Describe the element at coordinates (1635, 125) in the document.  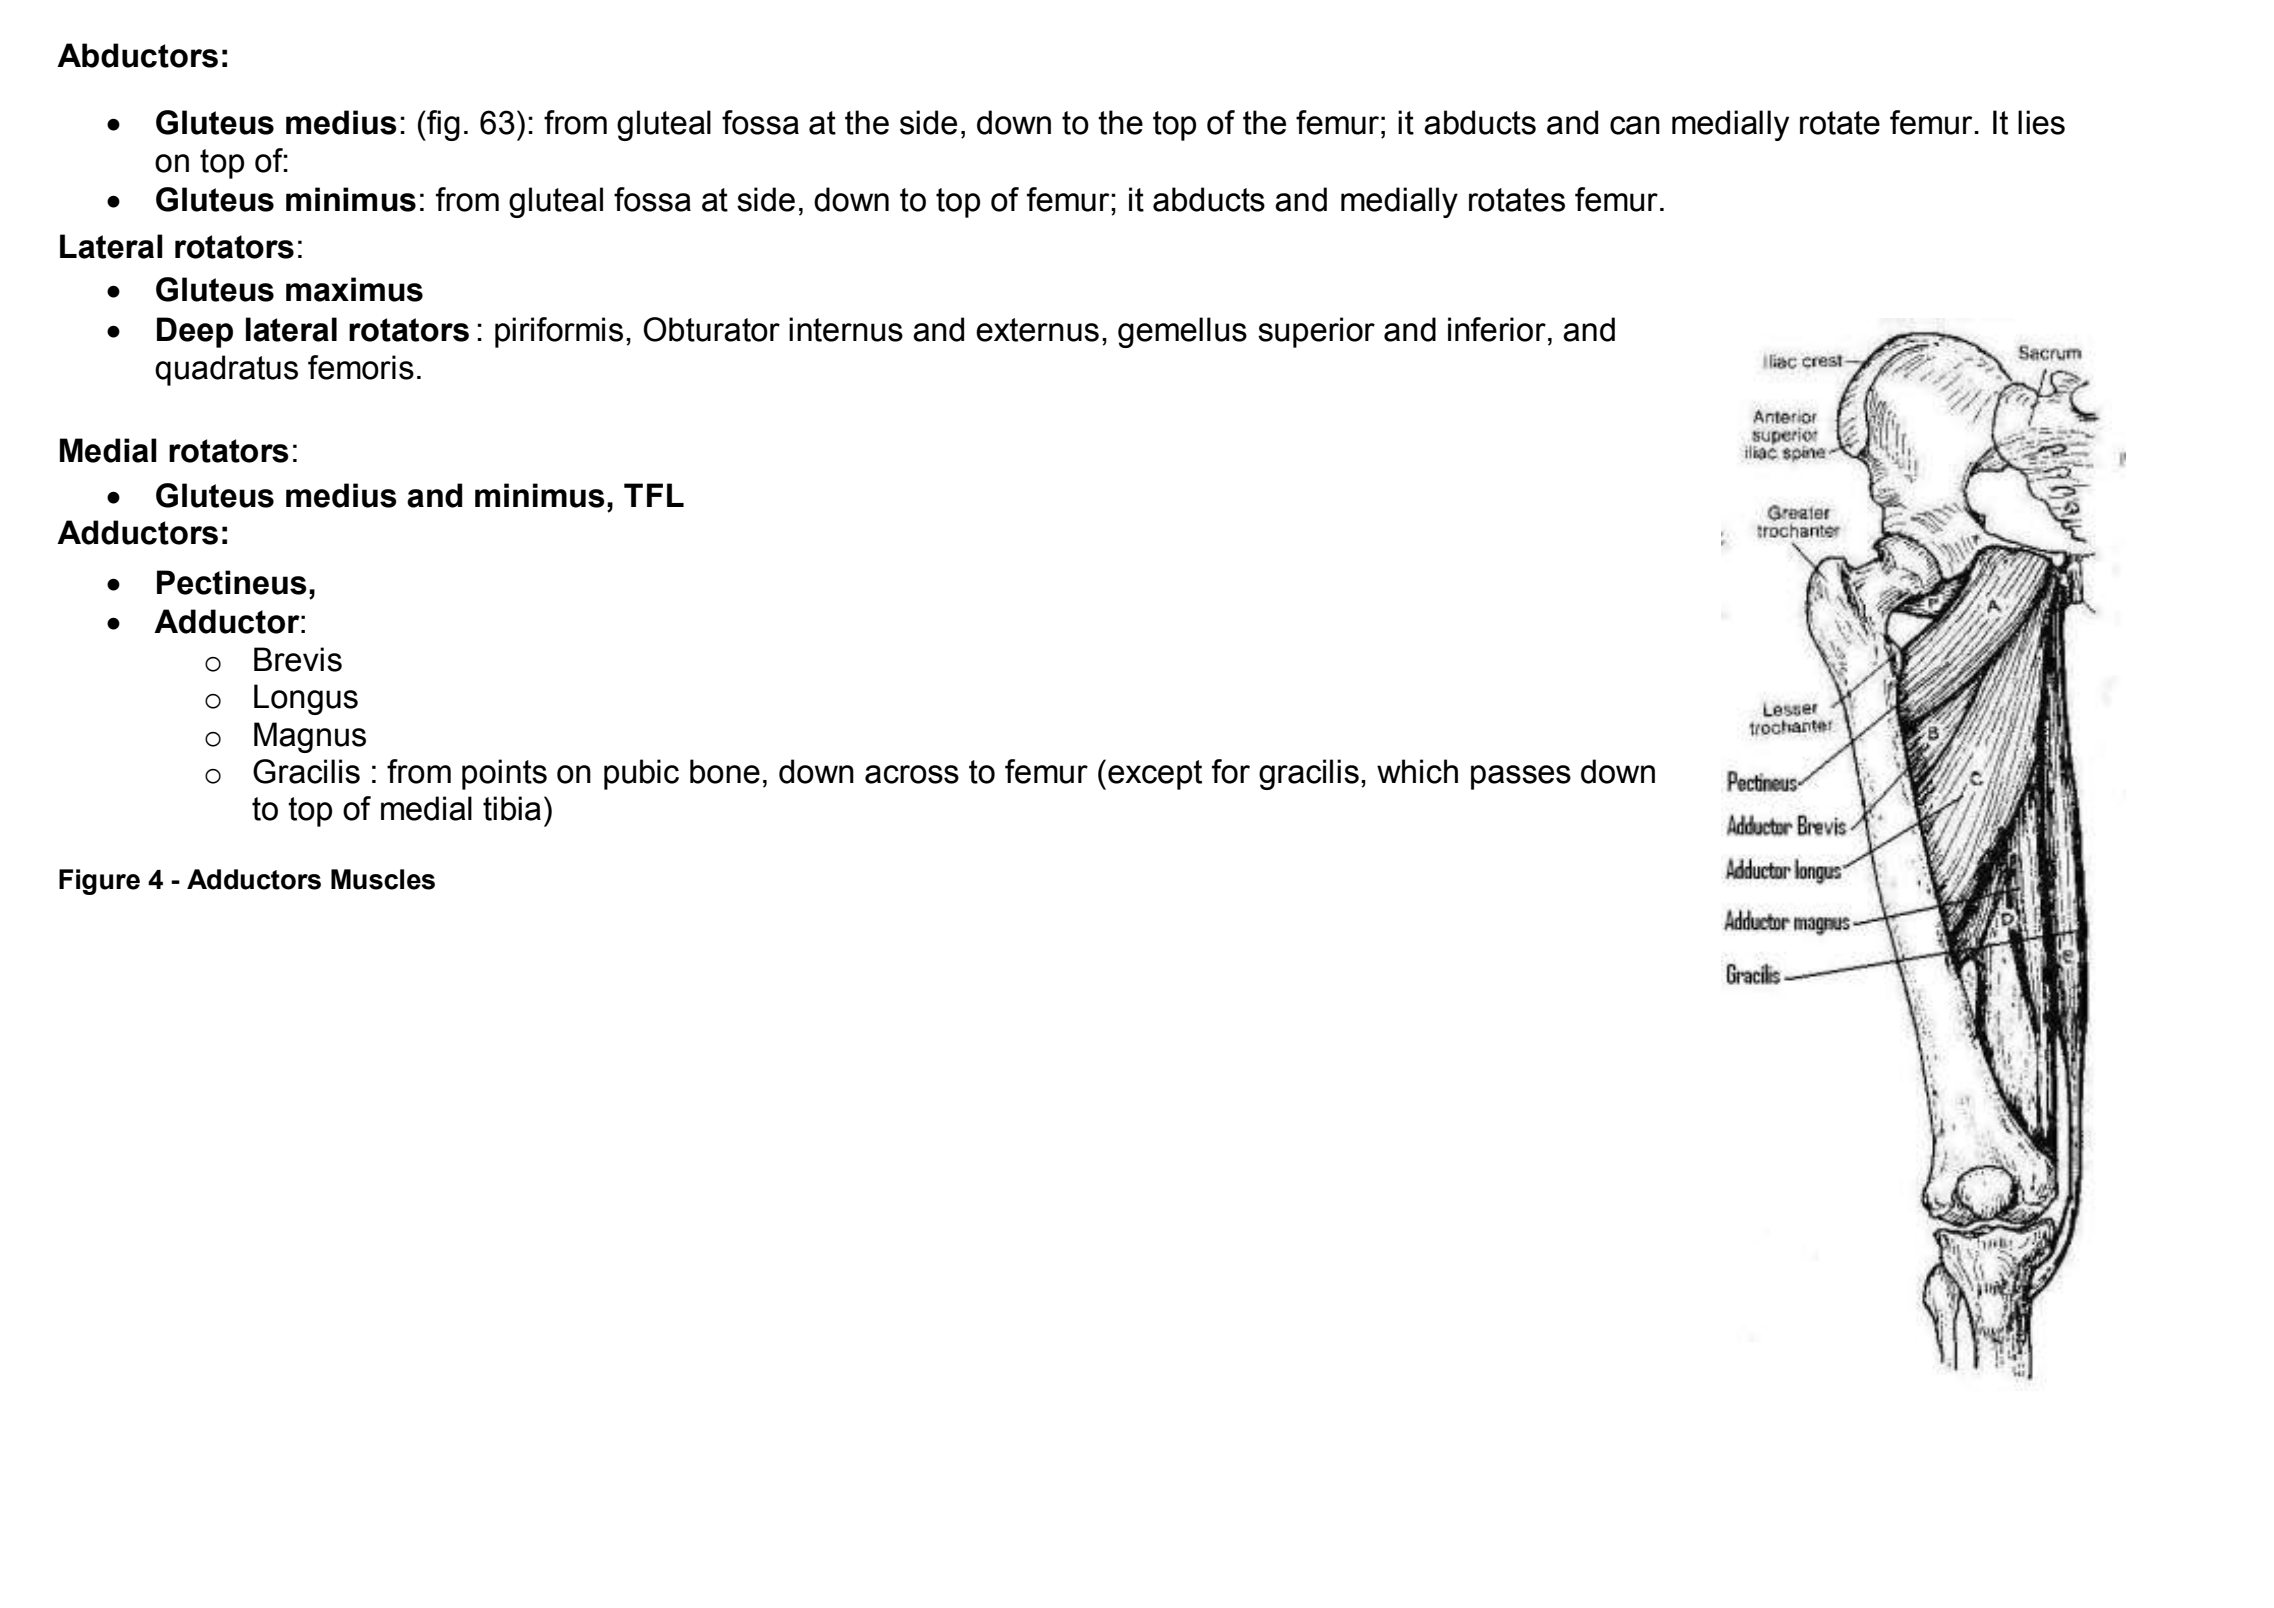
I see `can` at that location.
